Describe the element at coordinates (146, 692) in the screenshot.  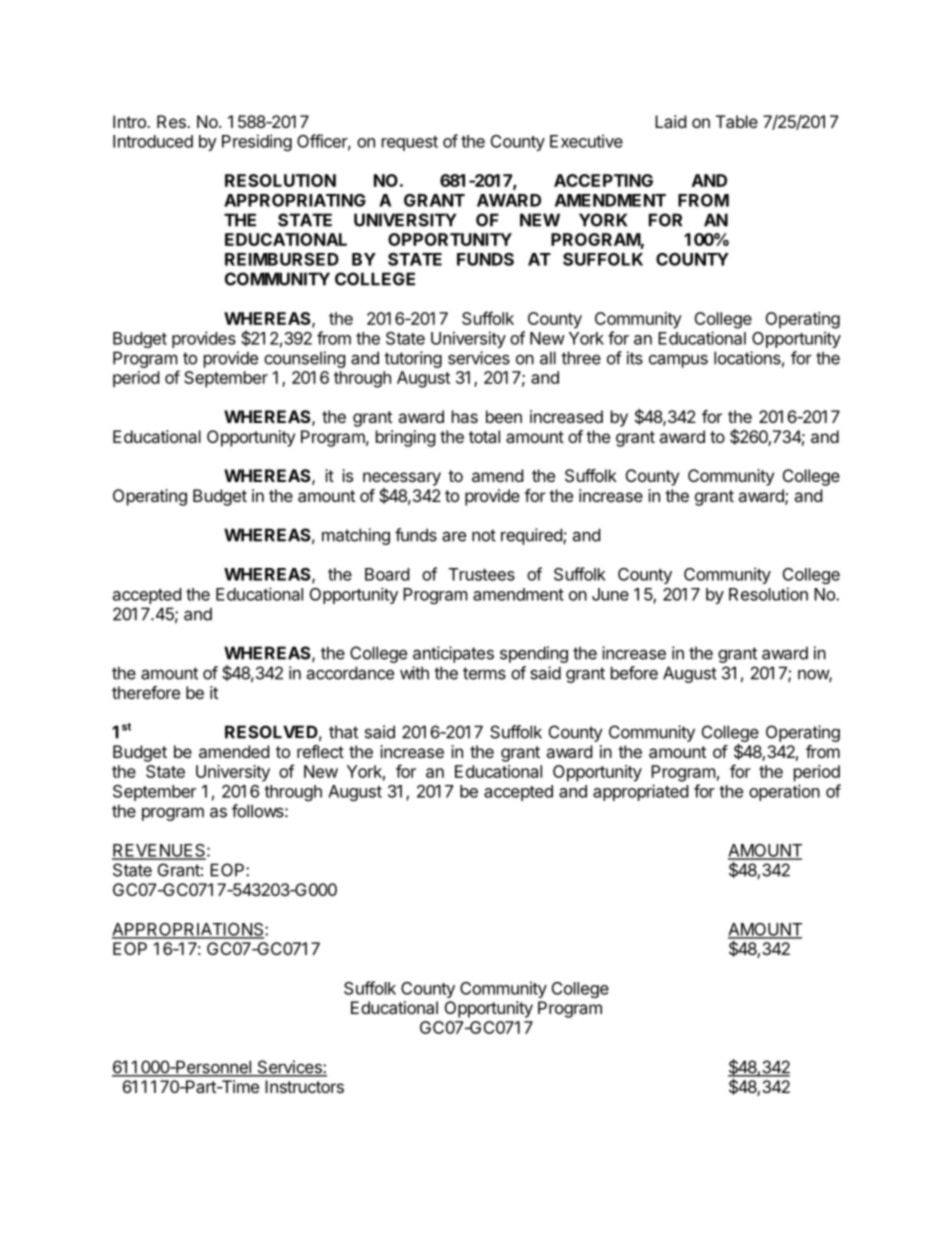
I see `therefore` at that location.
